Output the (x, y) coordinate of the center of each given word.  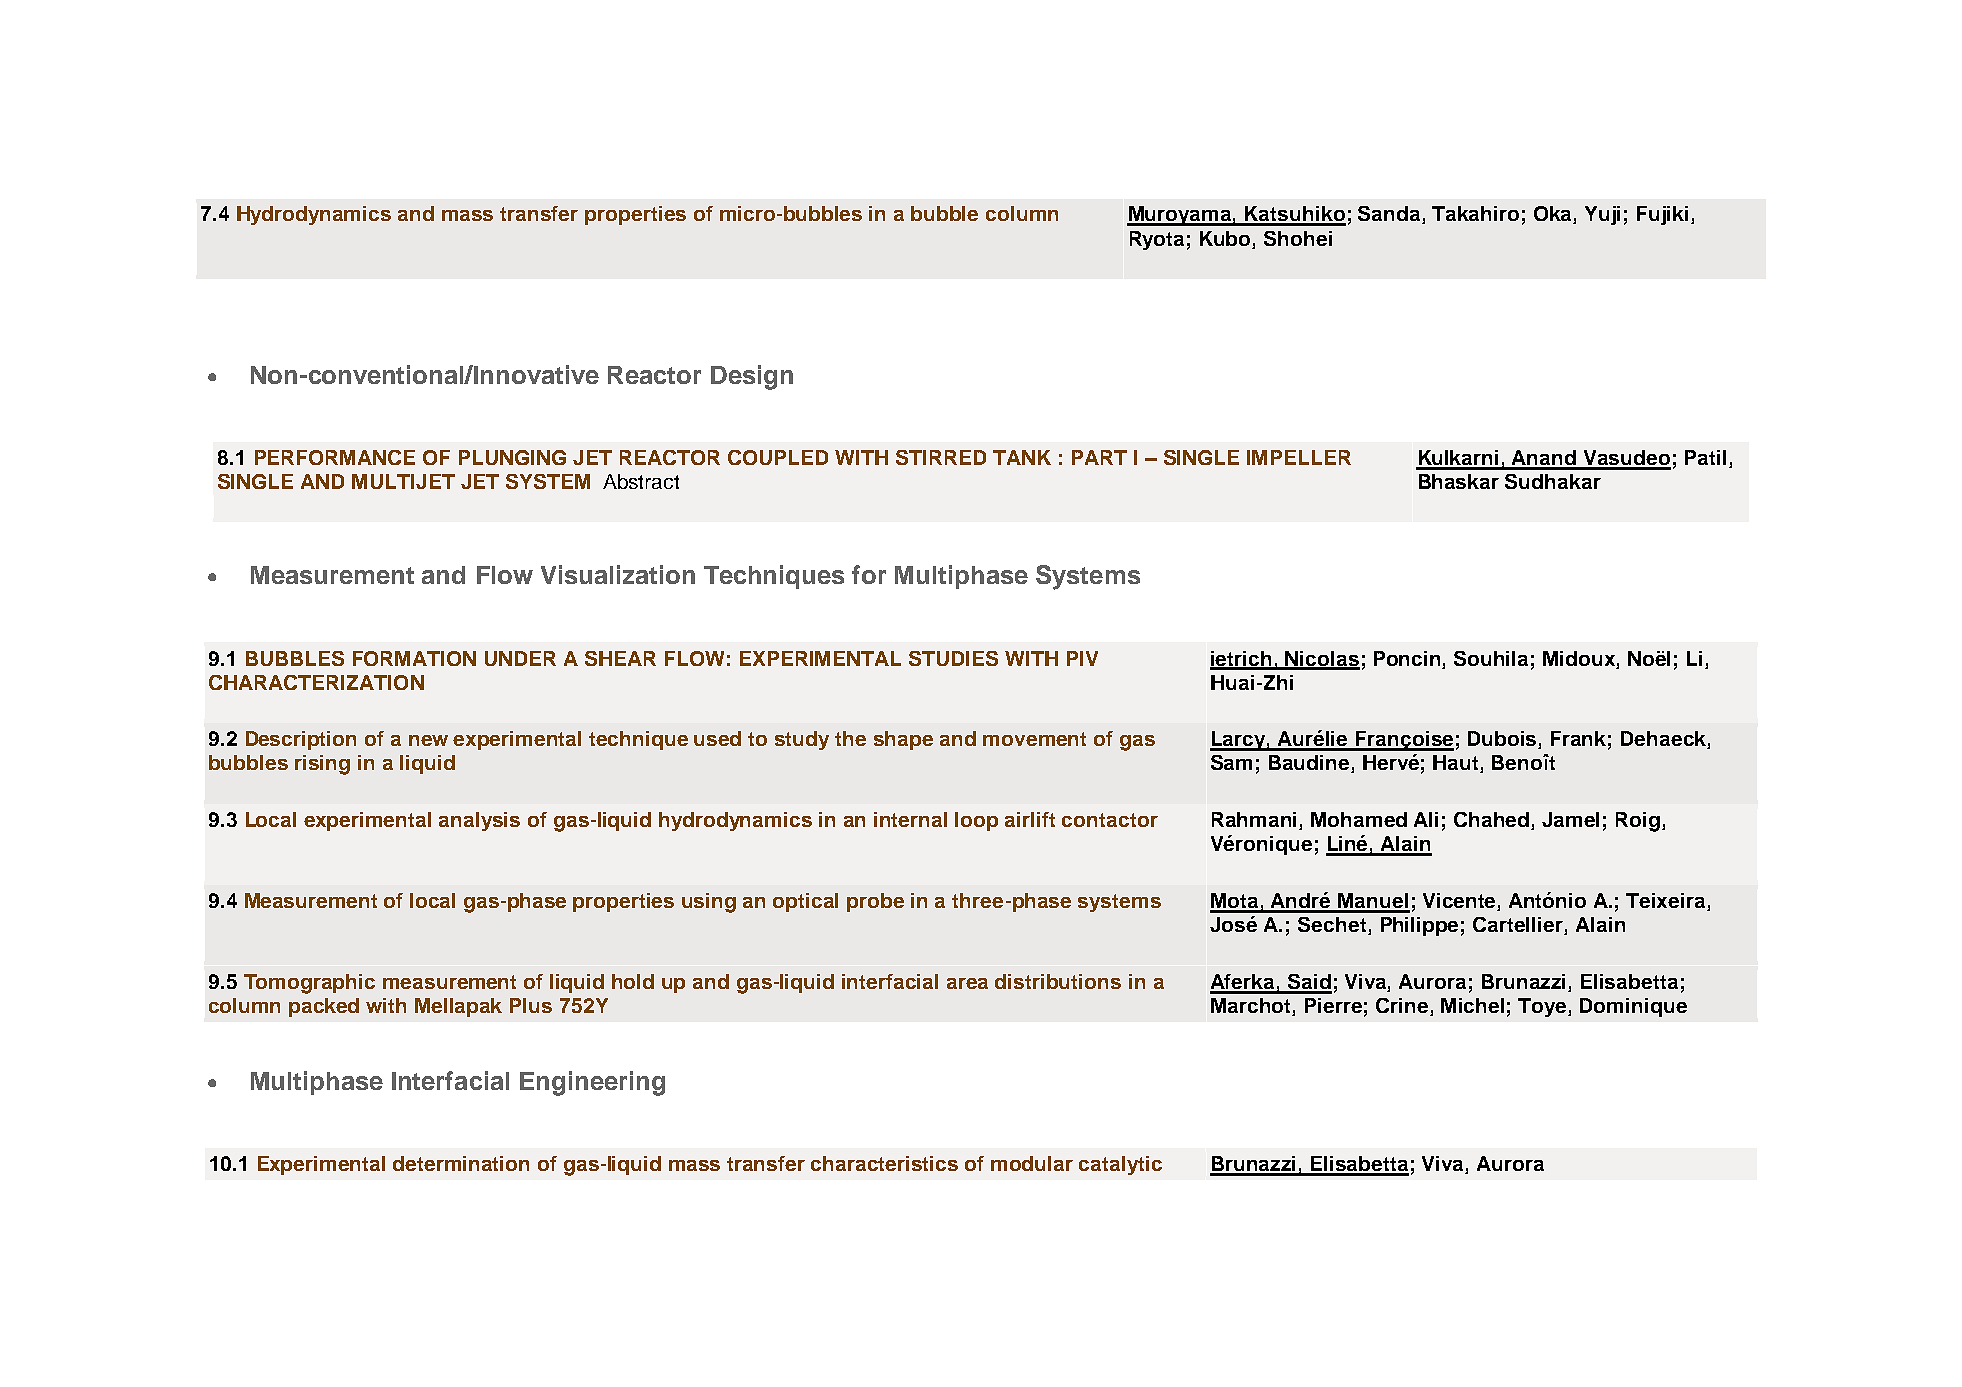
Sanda (1390, 215)
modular (1032, 1163)
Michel (1472, 1005)
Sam (1231, 762)
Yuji (1602, 215)
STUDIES (953, 658)
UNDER (520, 658)
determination (461, 1163)
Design (752, 377)
